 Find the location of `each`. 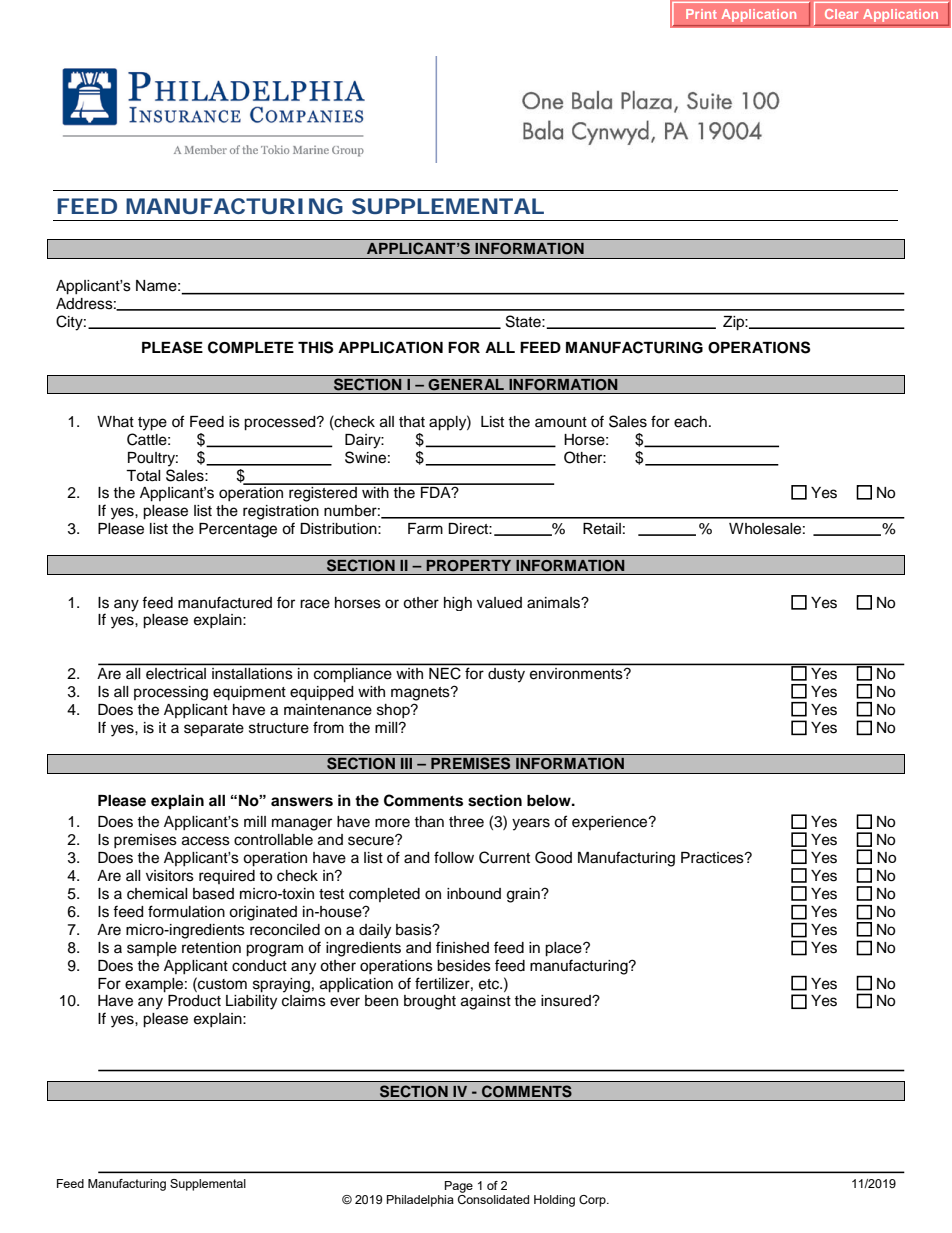

each is located at coordinates (690, 422).
